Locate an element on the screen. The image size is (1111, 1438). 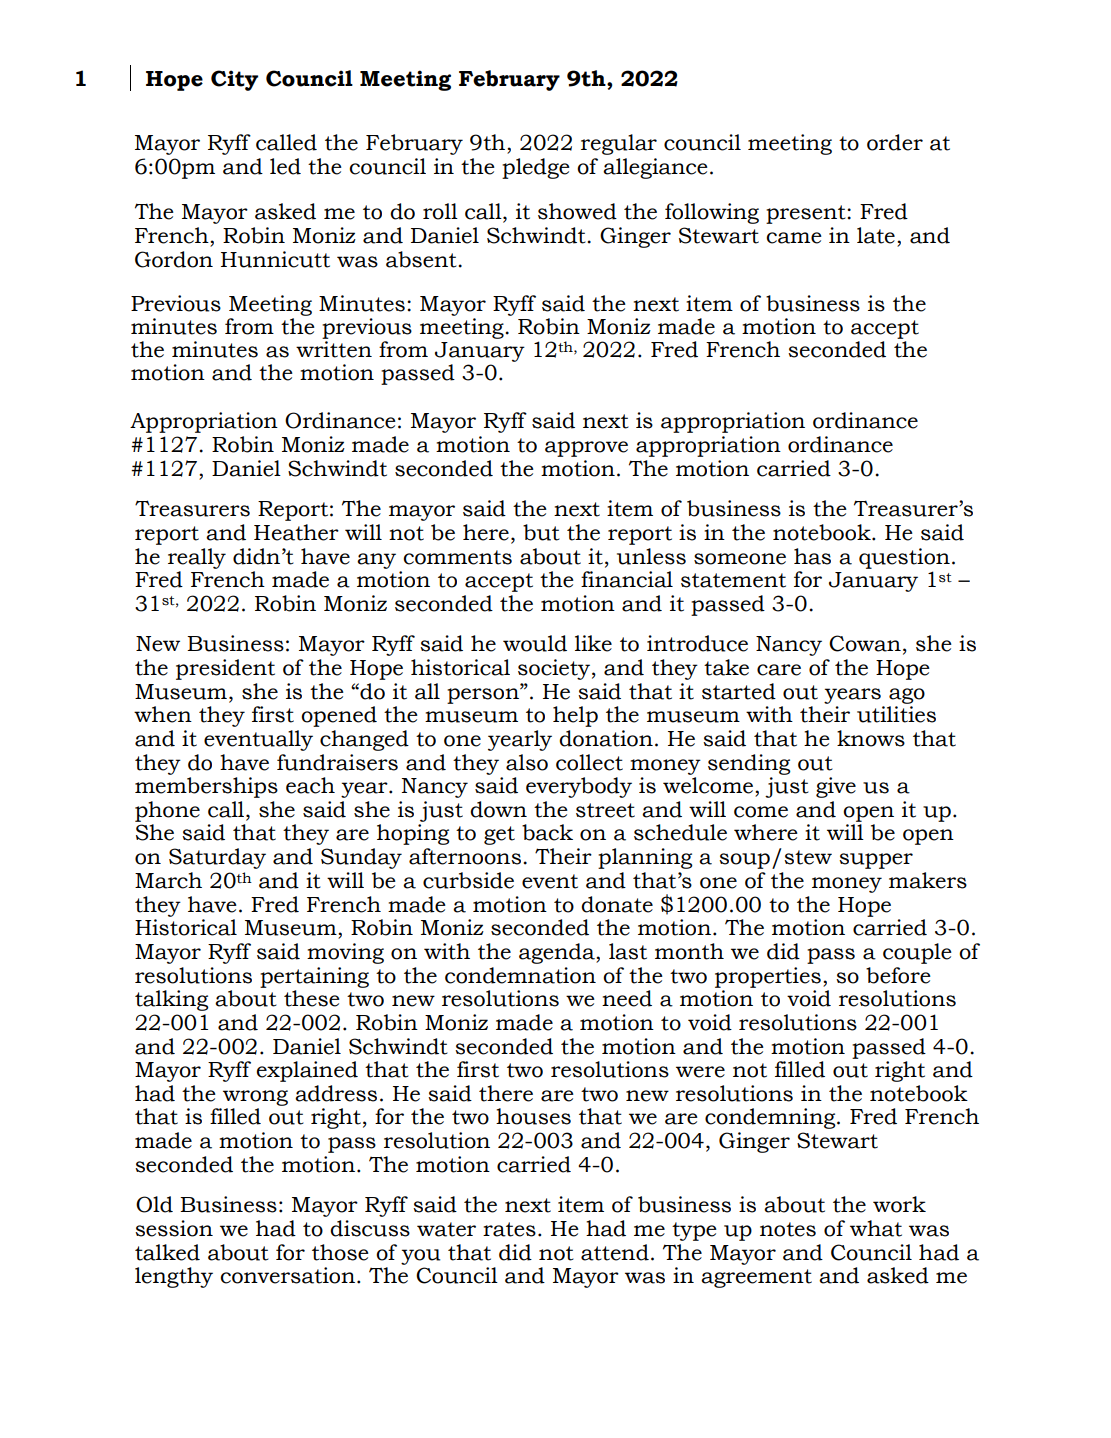
City is located at coordinates (234, 80).
